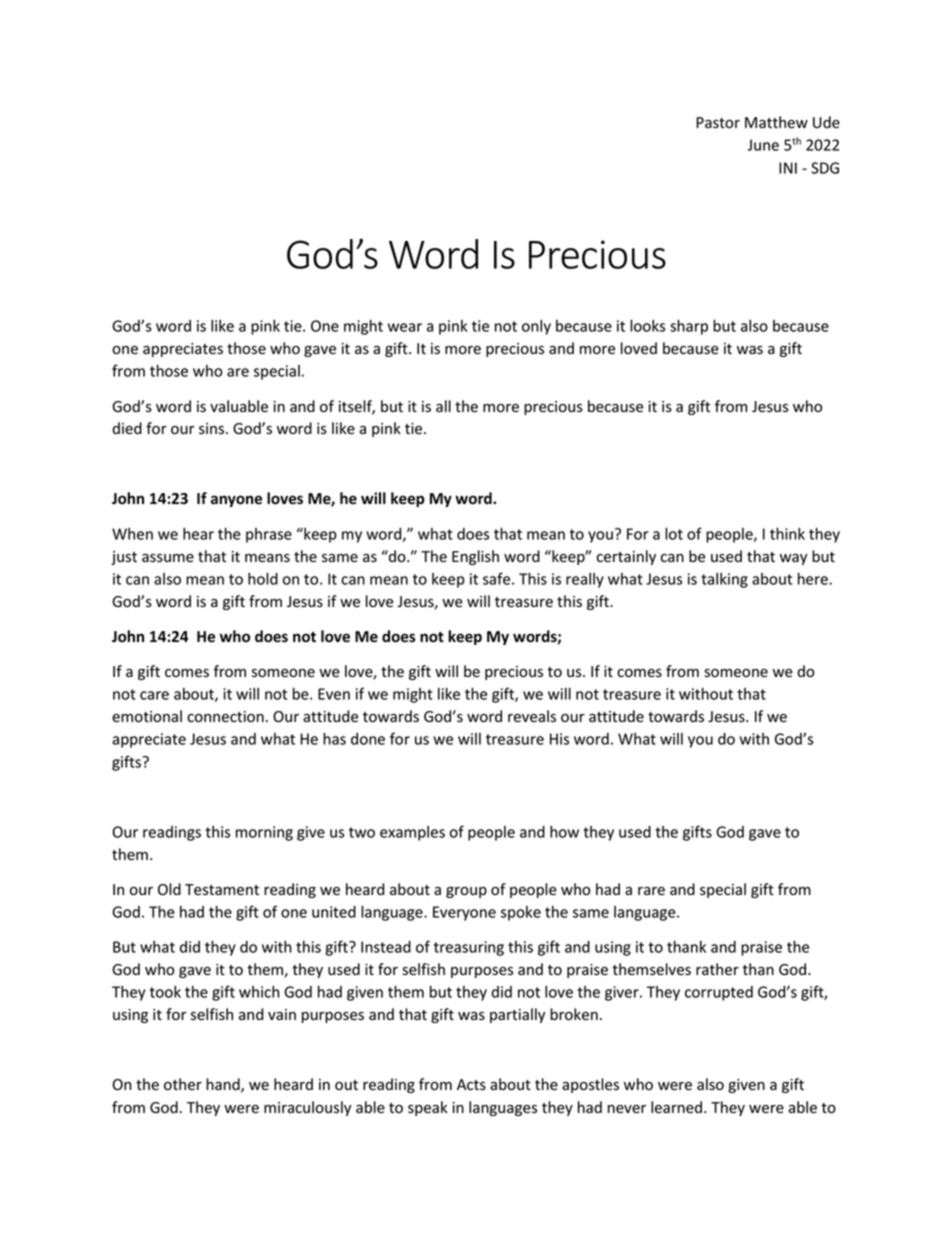 Image resolution: width=952 pixels, height=1233 pixels. I want to click on other, so click(183, 1084).
